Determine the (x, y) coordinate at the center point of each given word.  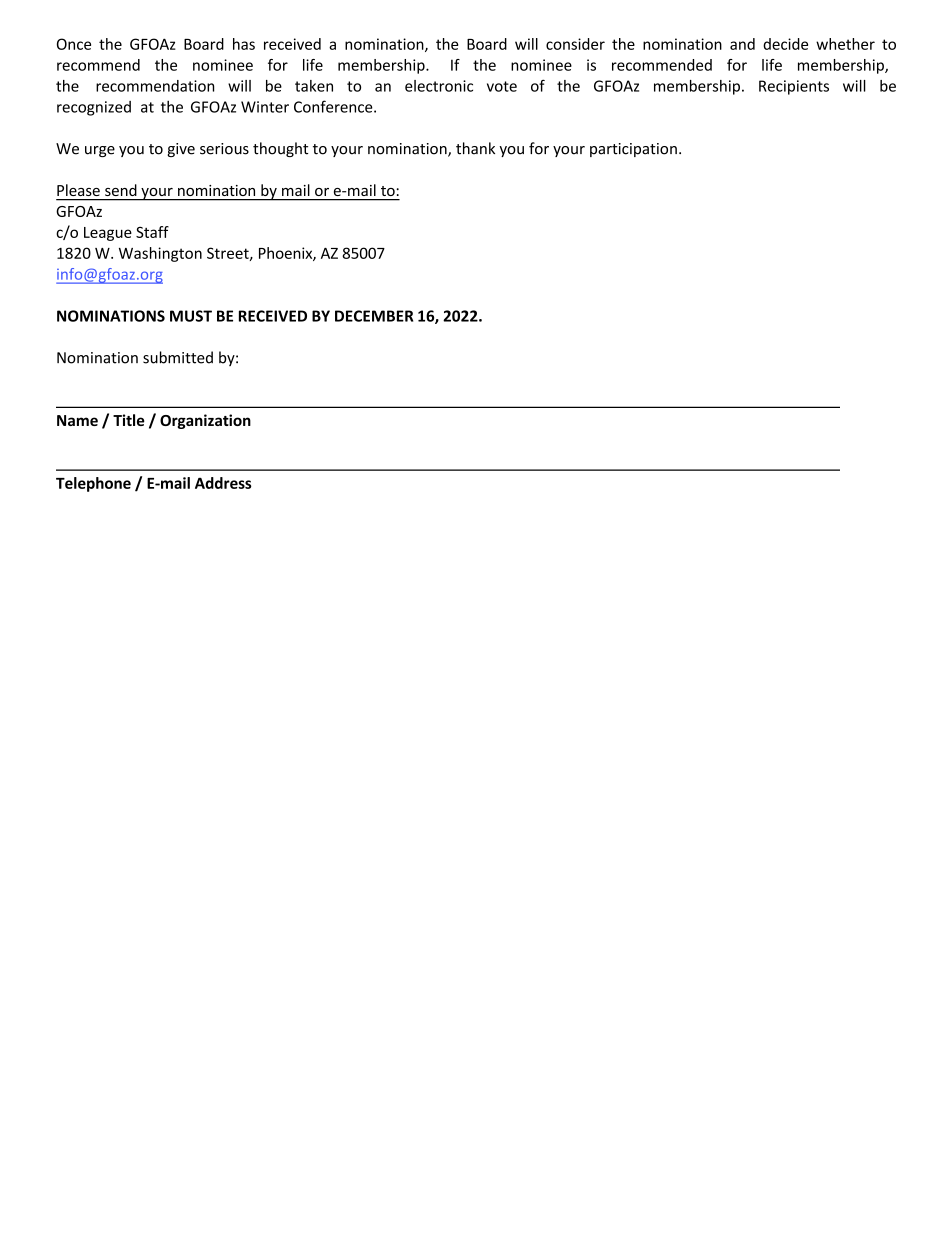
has (244, 44)
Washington (160, 254)
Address (223, 483)
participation (633, 150)
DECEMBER (374, 316)
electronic (439, 86)
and (742, 44)
